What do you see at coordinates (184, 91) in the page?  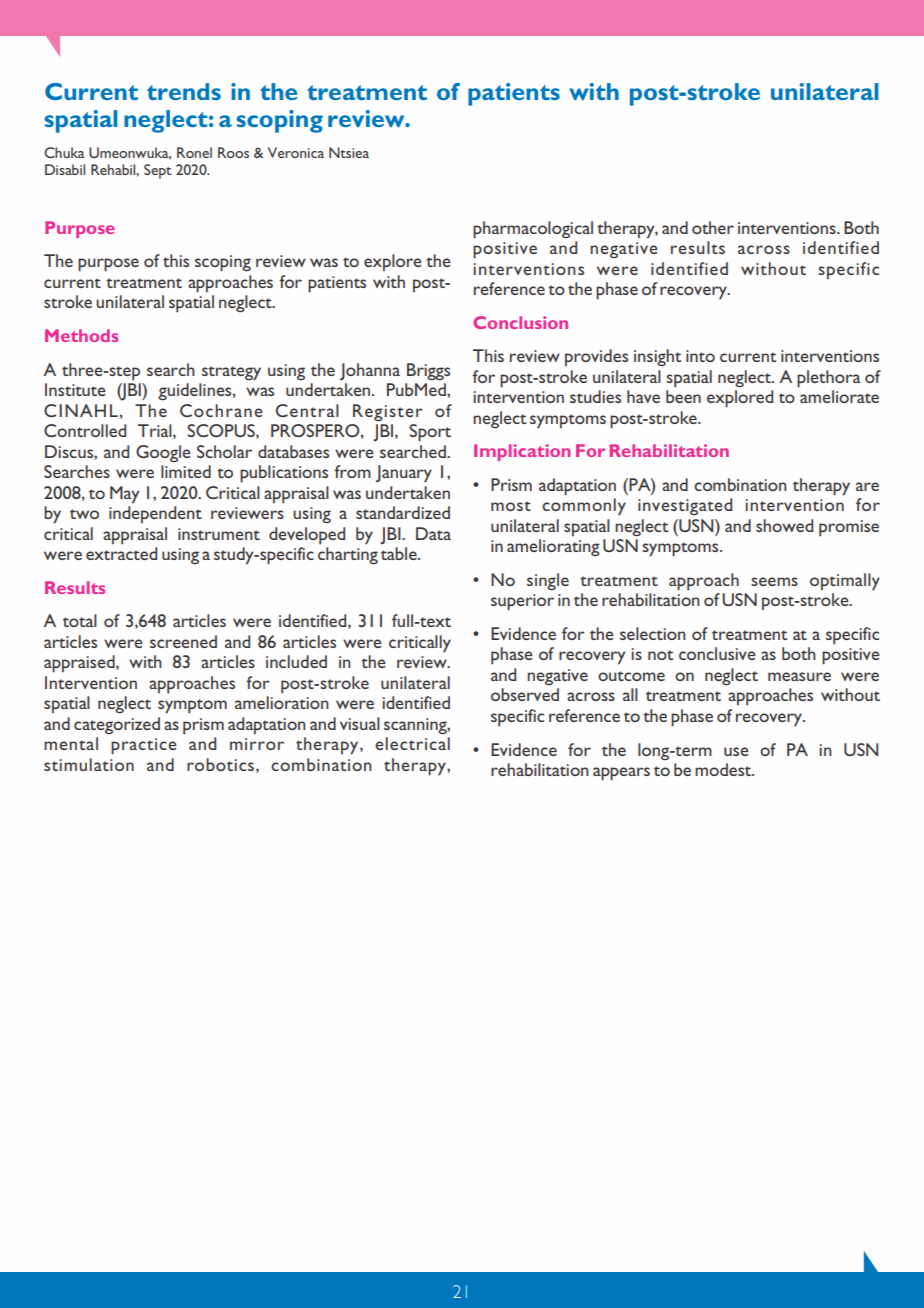 I see `trends` at bounding box center [184, 91].
